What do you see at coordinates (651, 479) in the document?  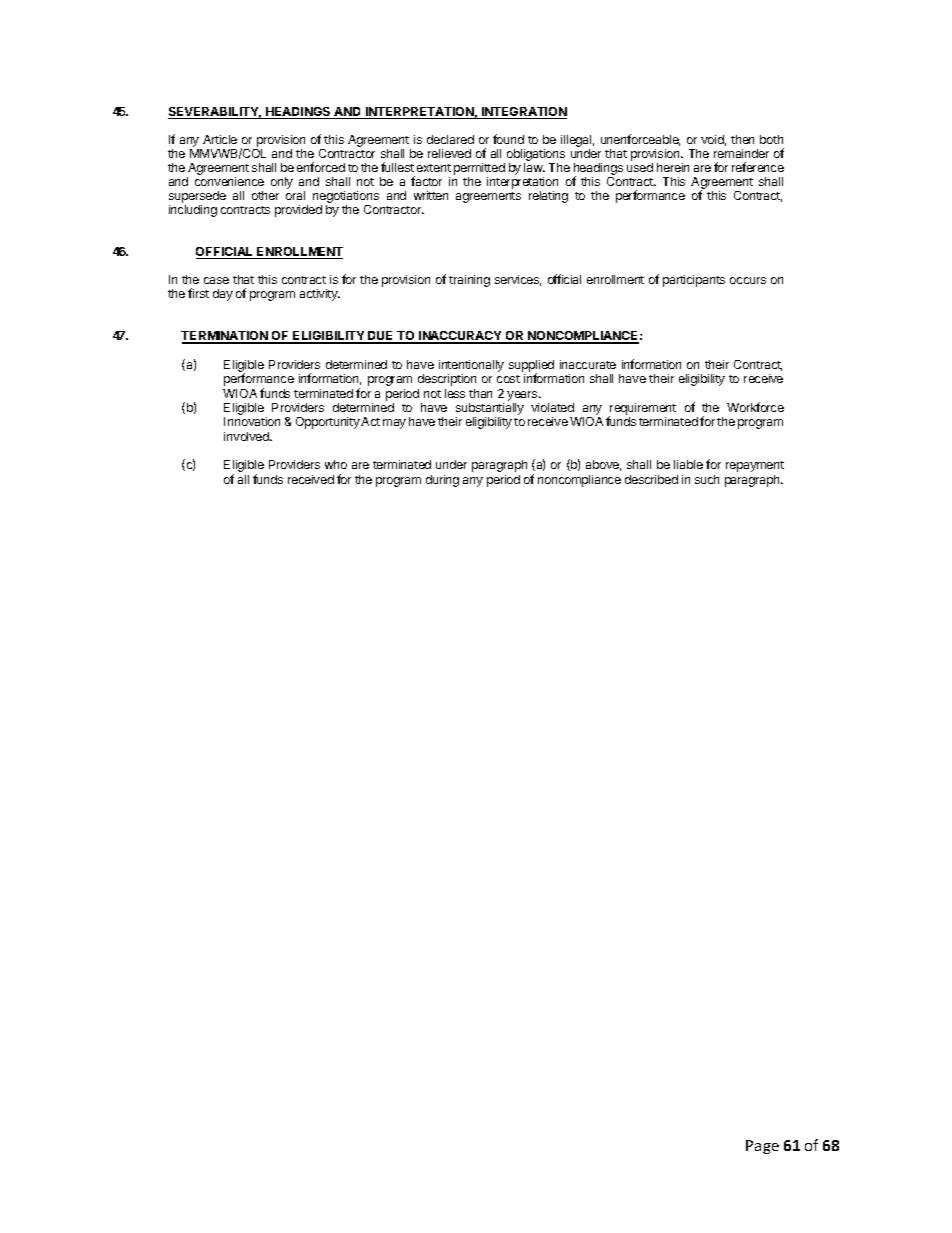 I see `described` at bounding box center [651, 479].
